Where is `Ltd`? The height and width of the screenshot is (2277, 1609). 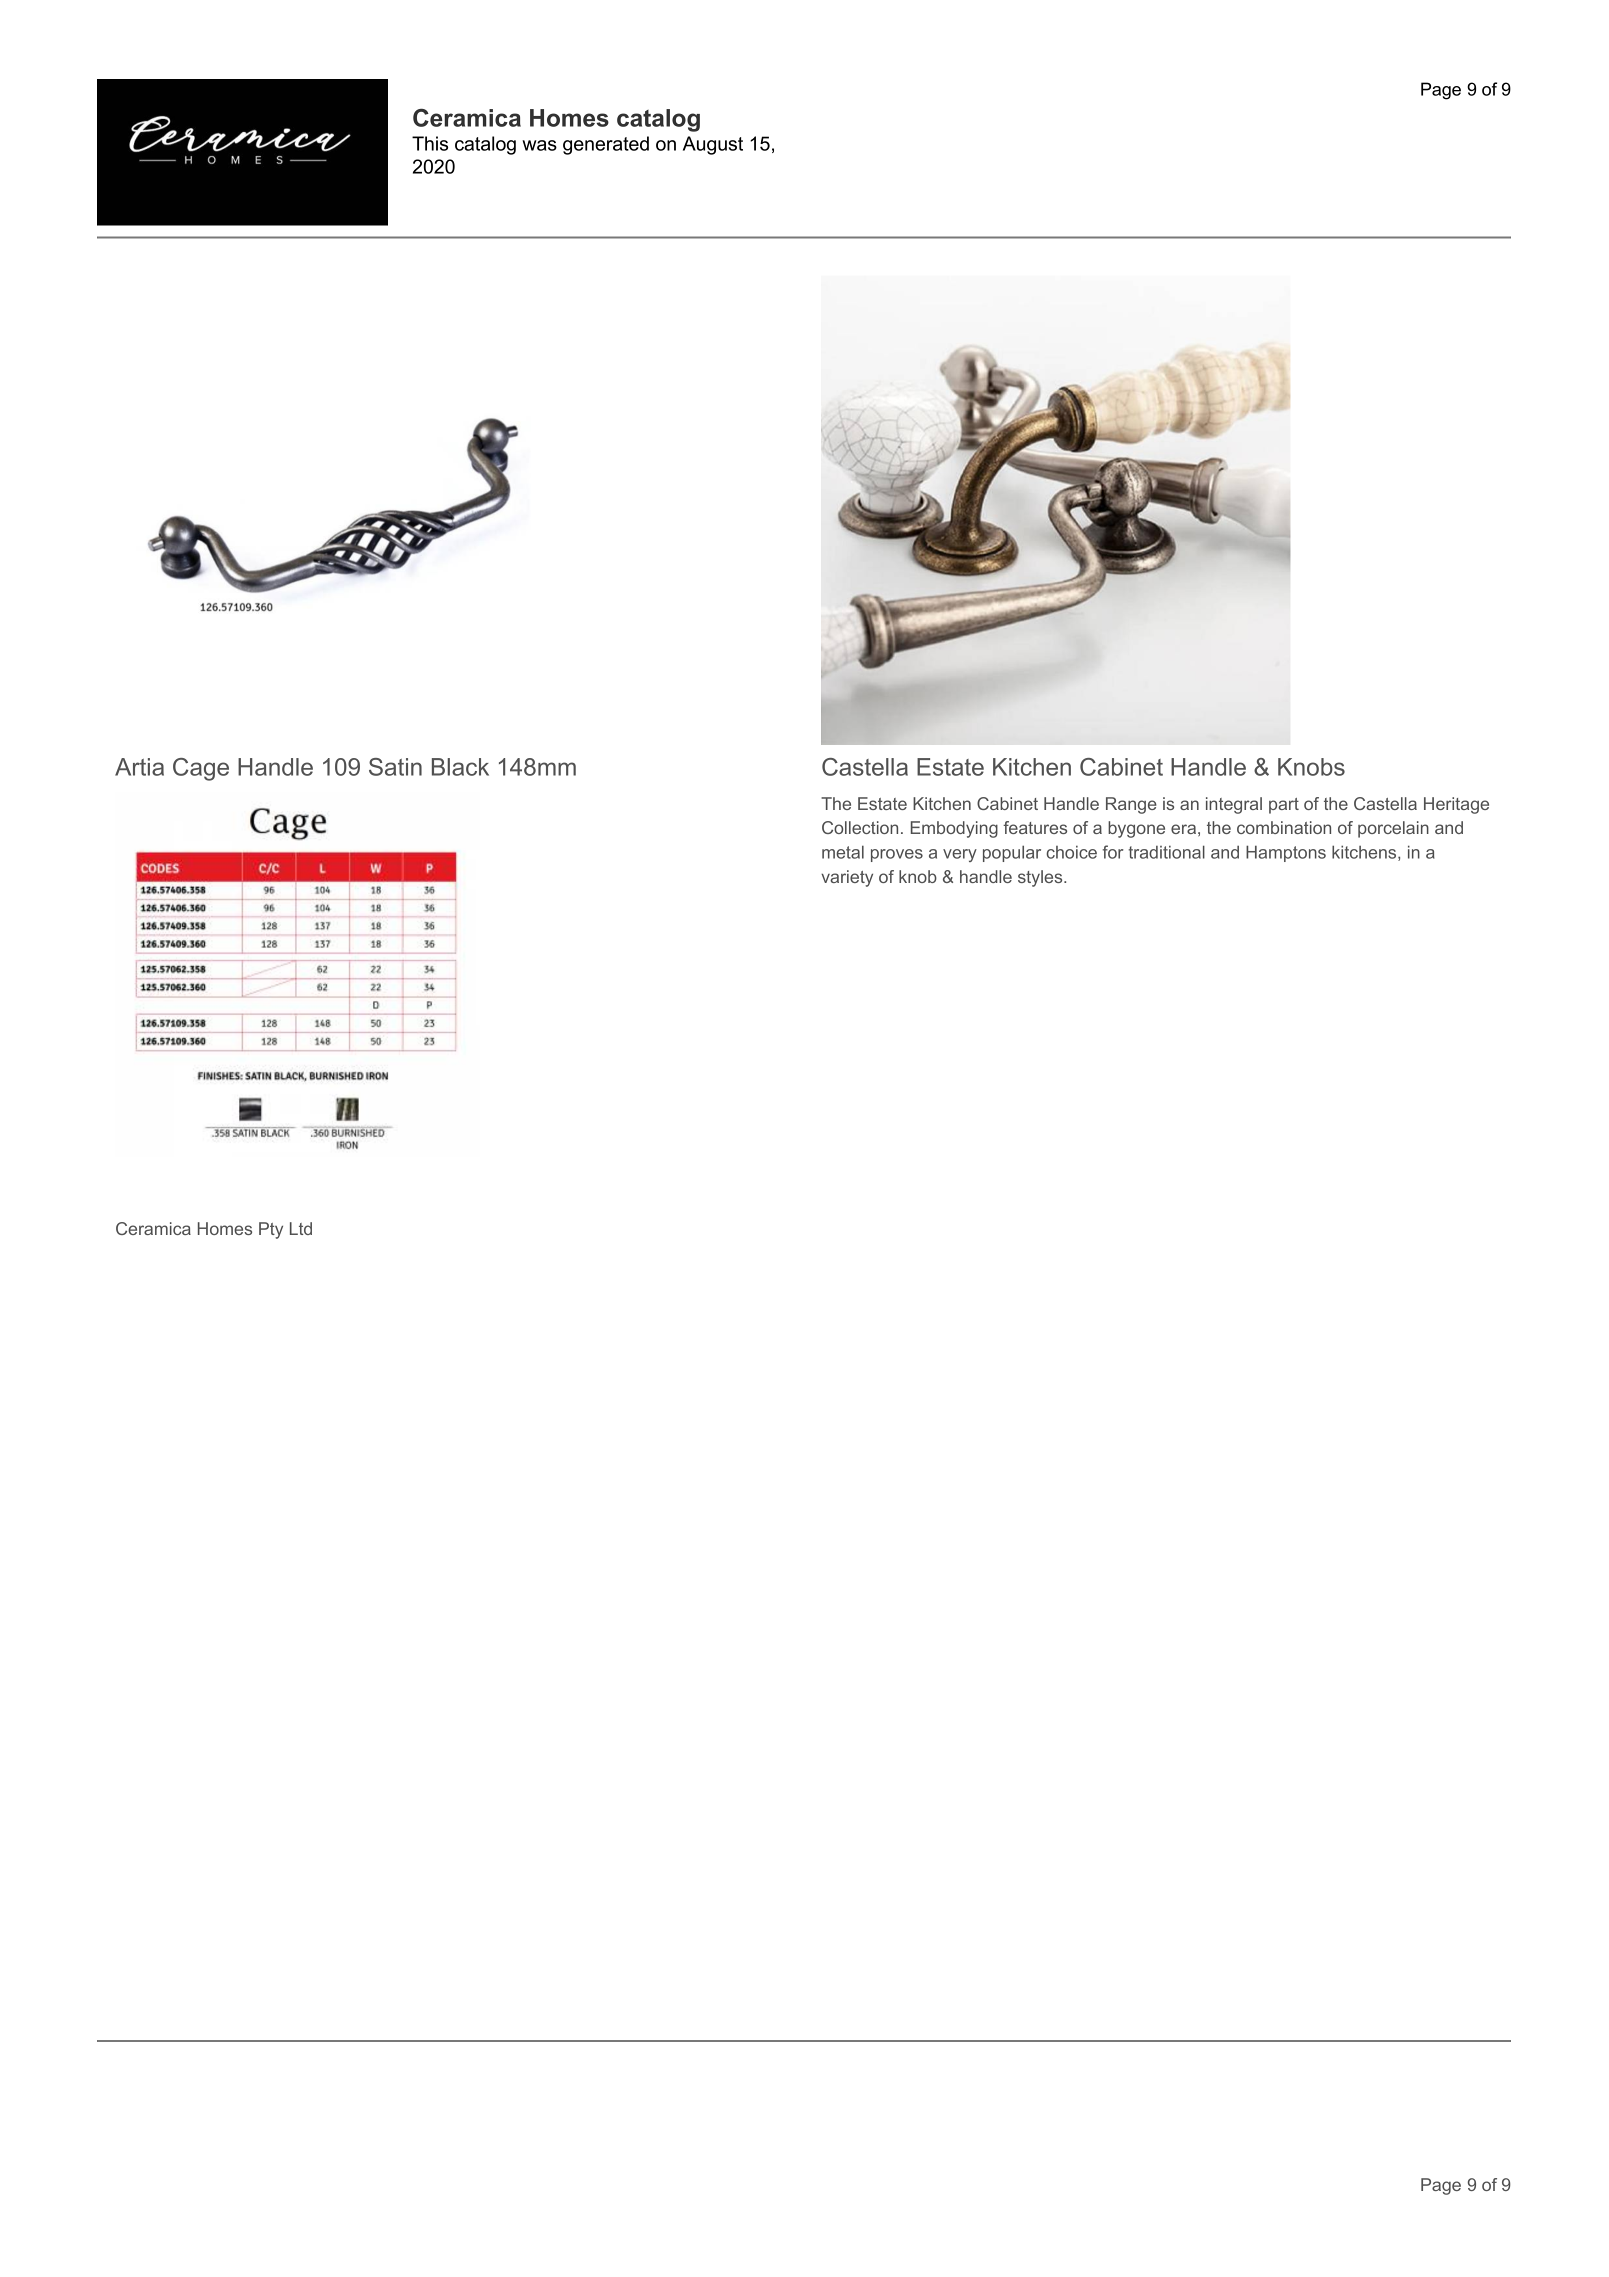
Ltd is located at coordinates (301, 1228).
